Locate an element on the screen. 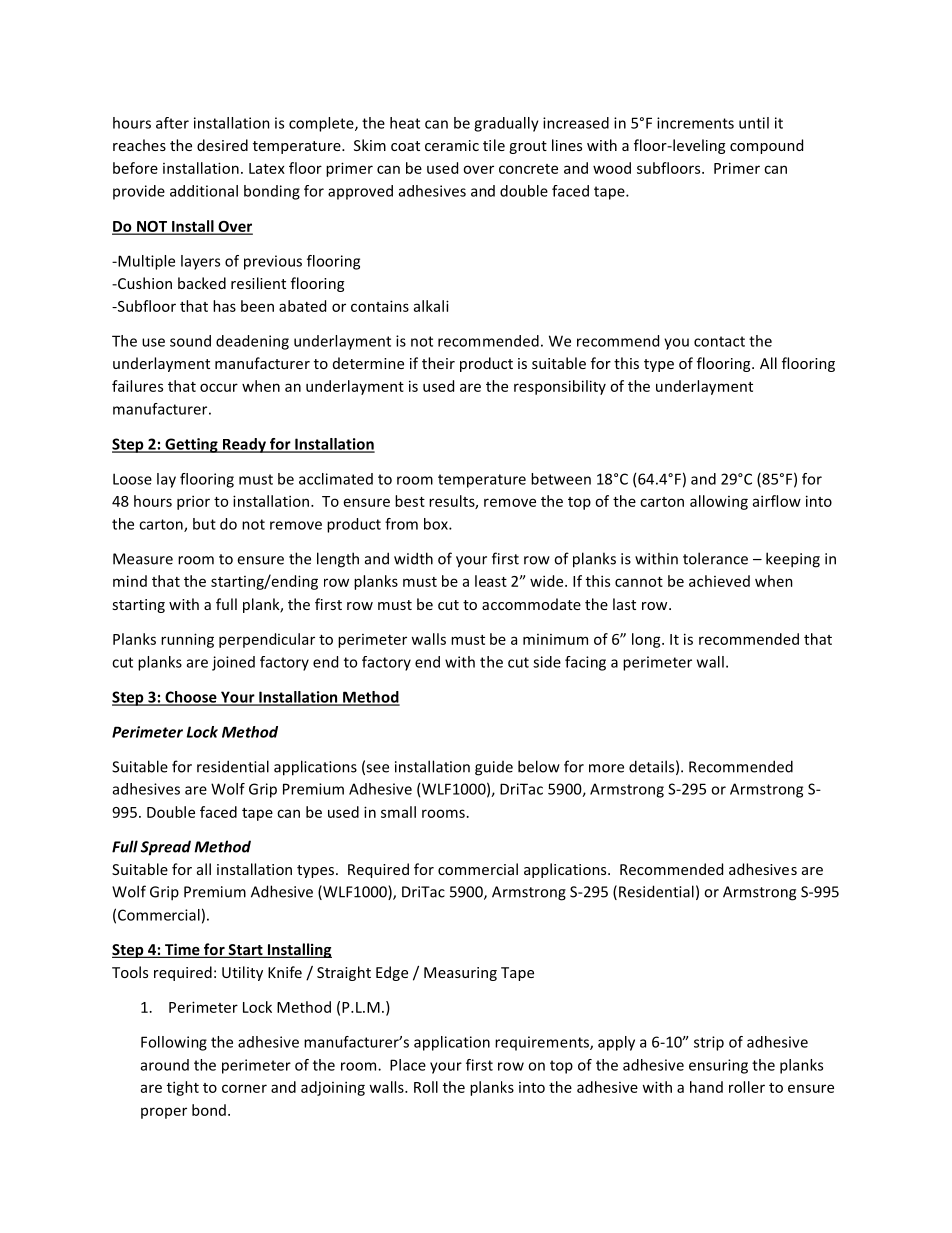  achieved is located at coordinates (719, 581).
